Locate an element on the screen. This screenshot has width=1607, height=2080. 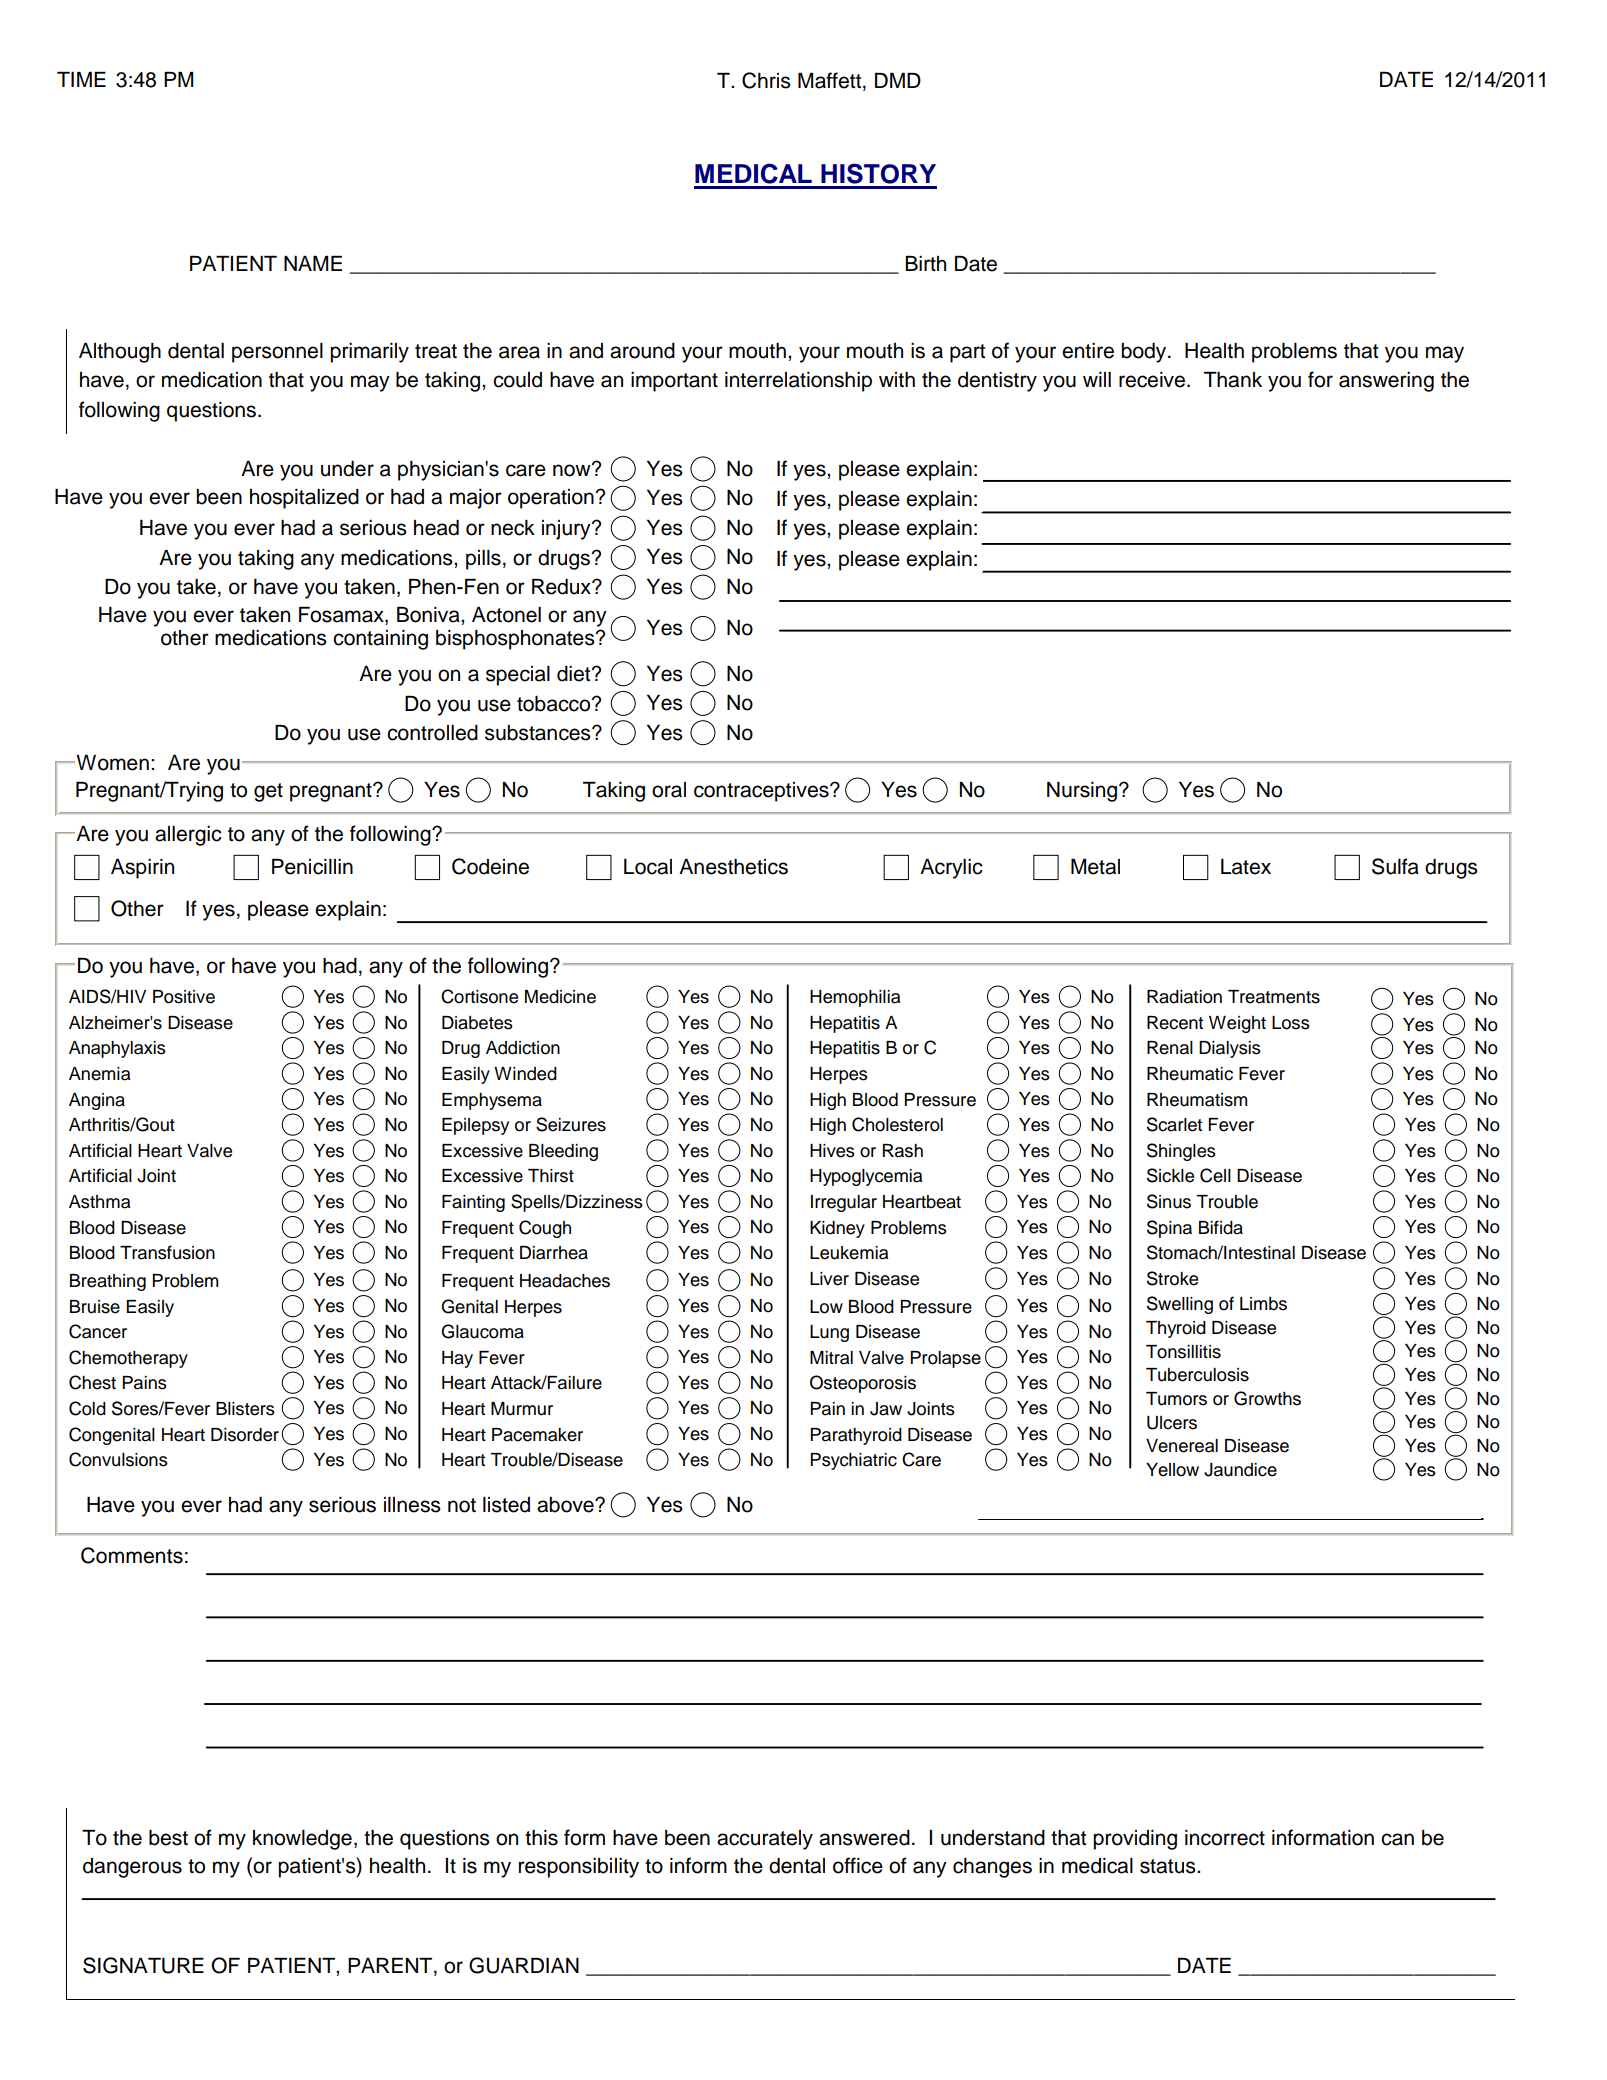
contraceptives is located at coordinates (762, 792).
